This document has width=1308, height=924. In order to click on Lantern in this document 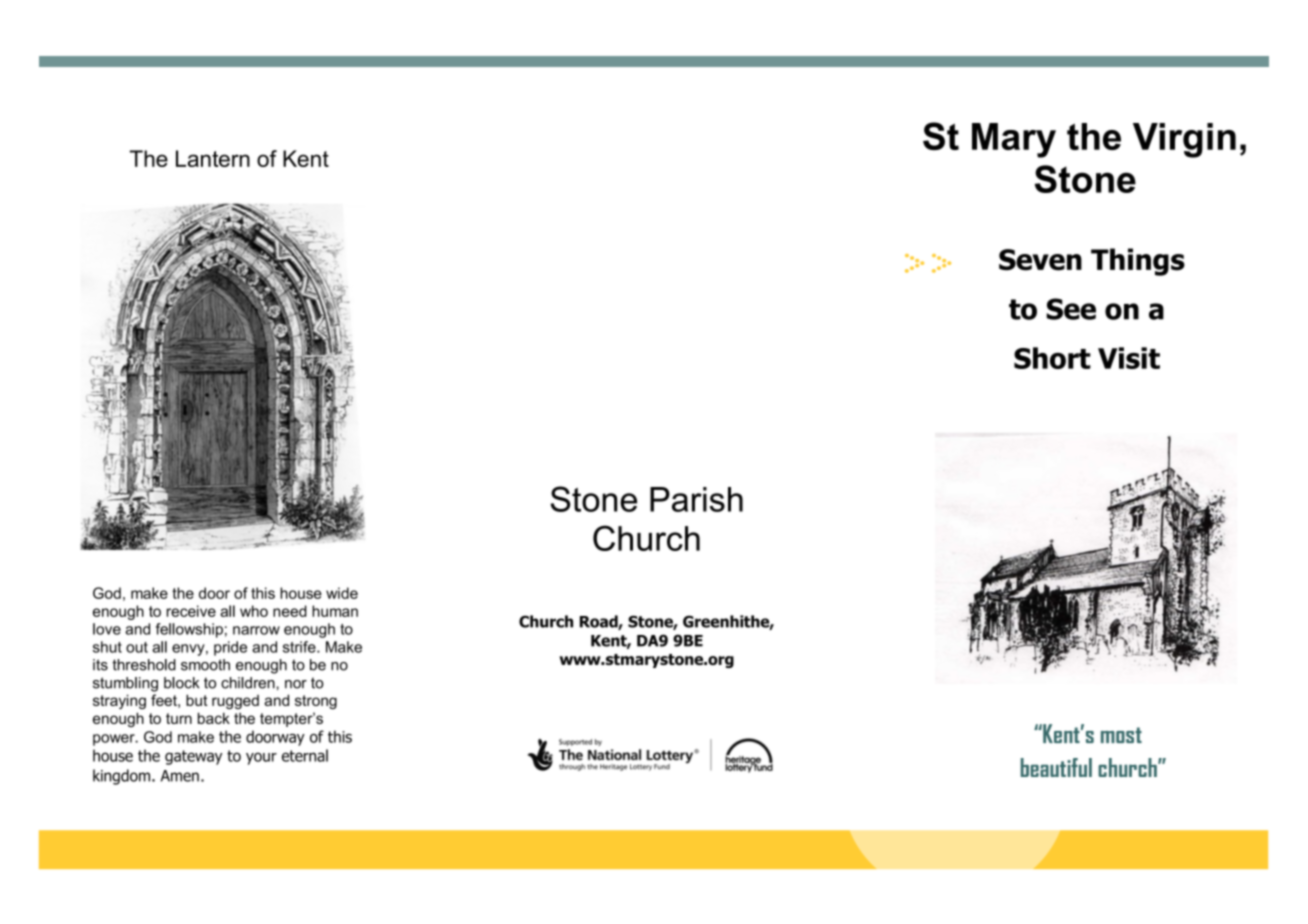, I will do `click(213, 158)`.
